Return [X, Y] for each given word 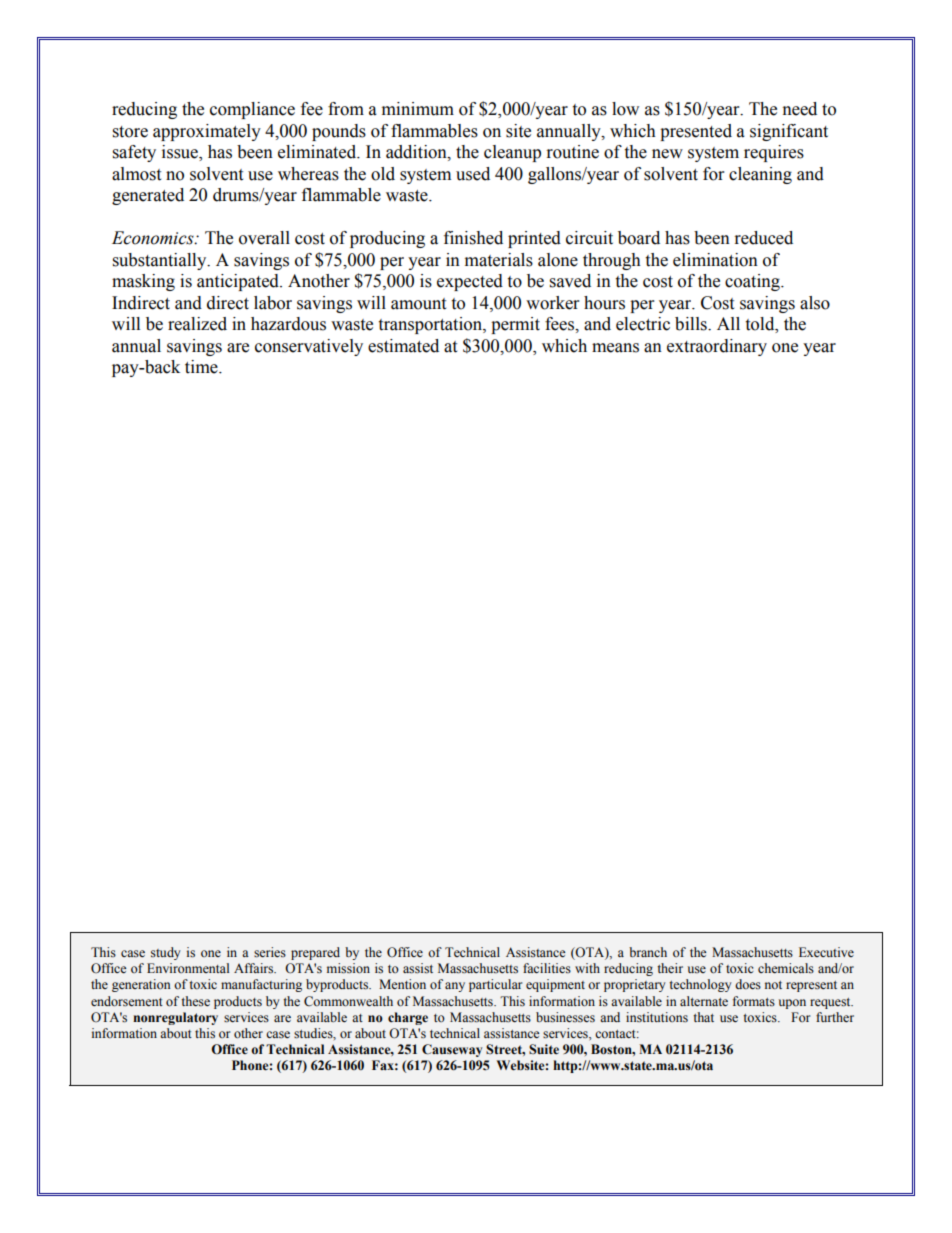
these [195, 1001]
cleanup [512, 153]
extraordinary [717, 347]
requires [774, 153]
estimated [403, 346]
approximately [207, 132]
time [202, 367]
